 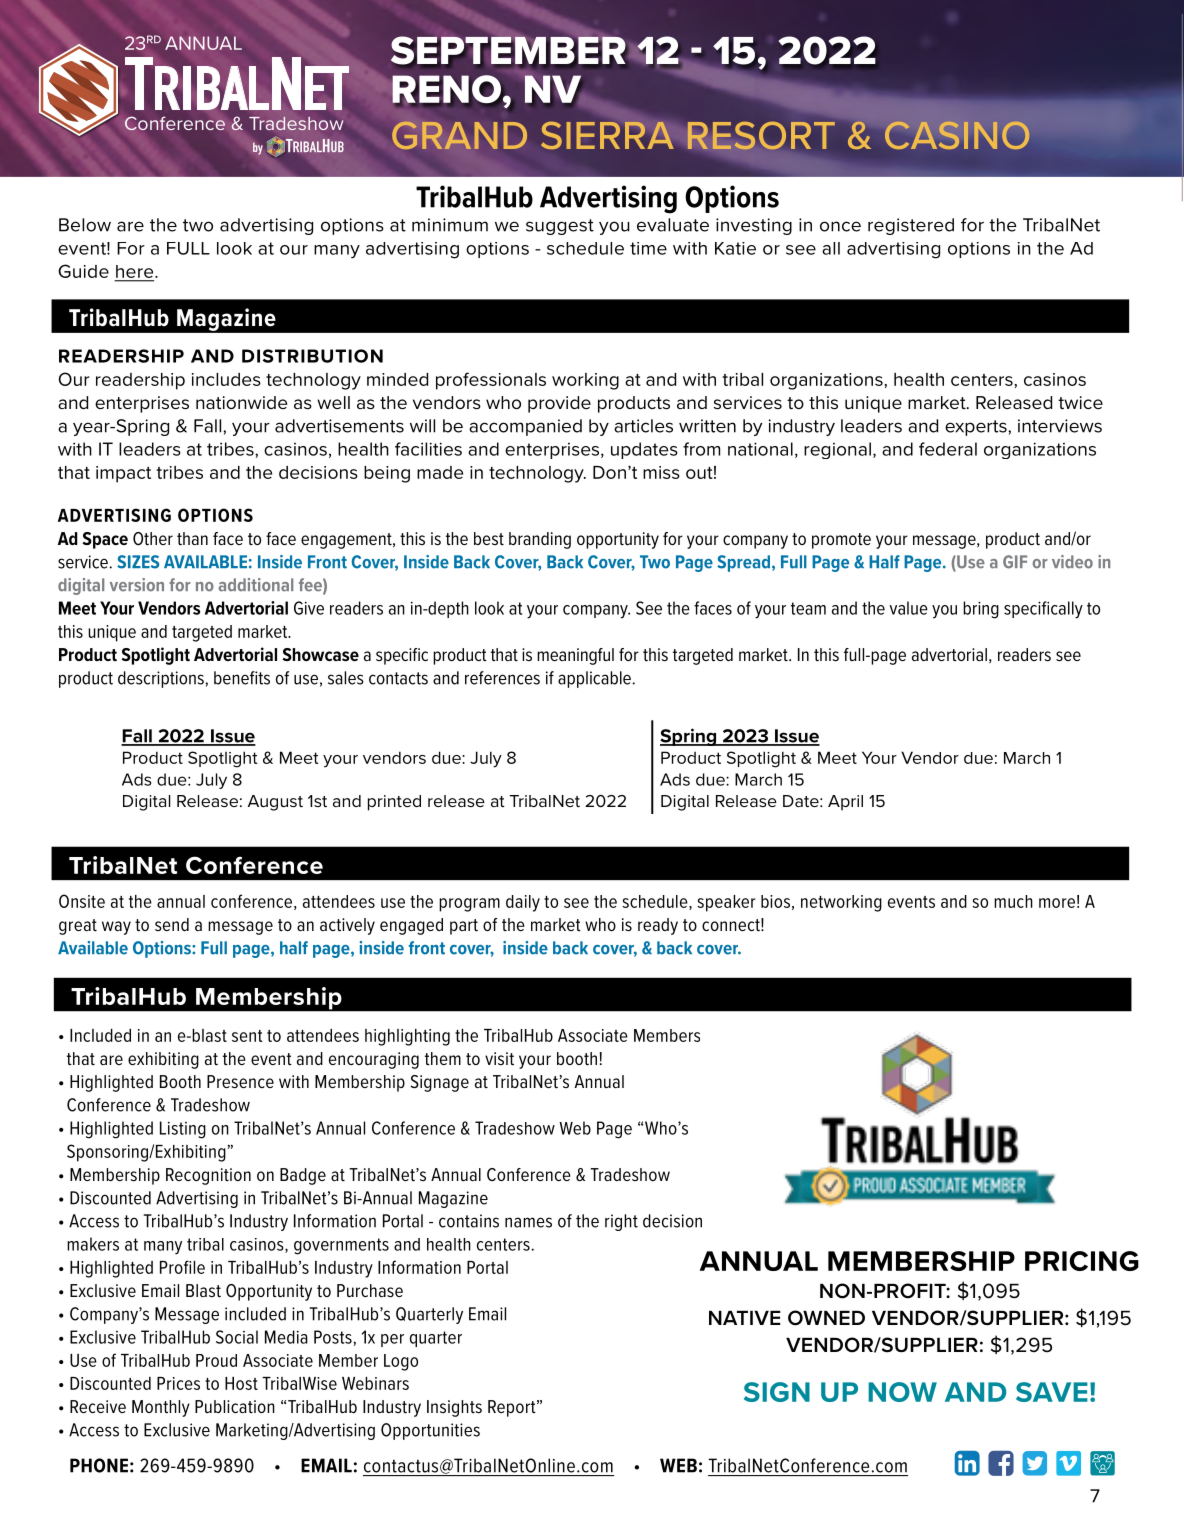 What do you see at coordinates (911, 226) in the screenshot?
I see `registered` at bounding box center [911, 226].
